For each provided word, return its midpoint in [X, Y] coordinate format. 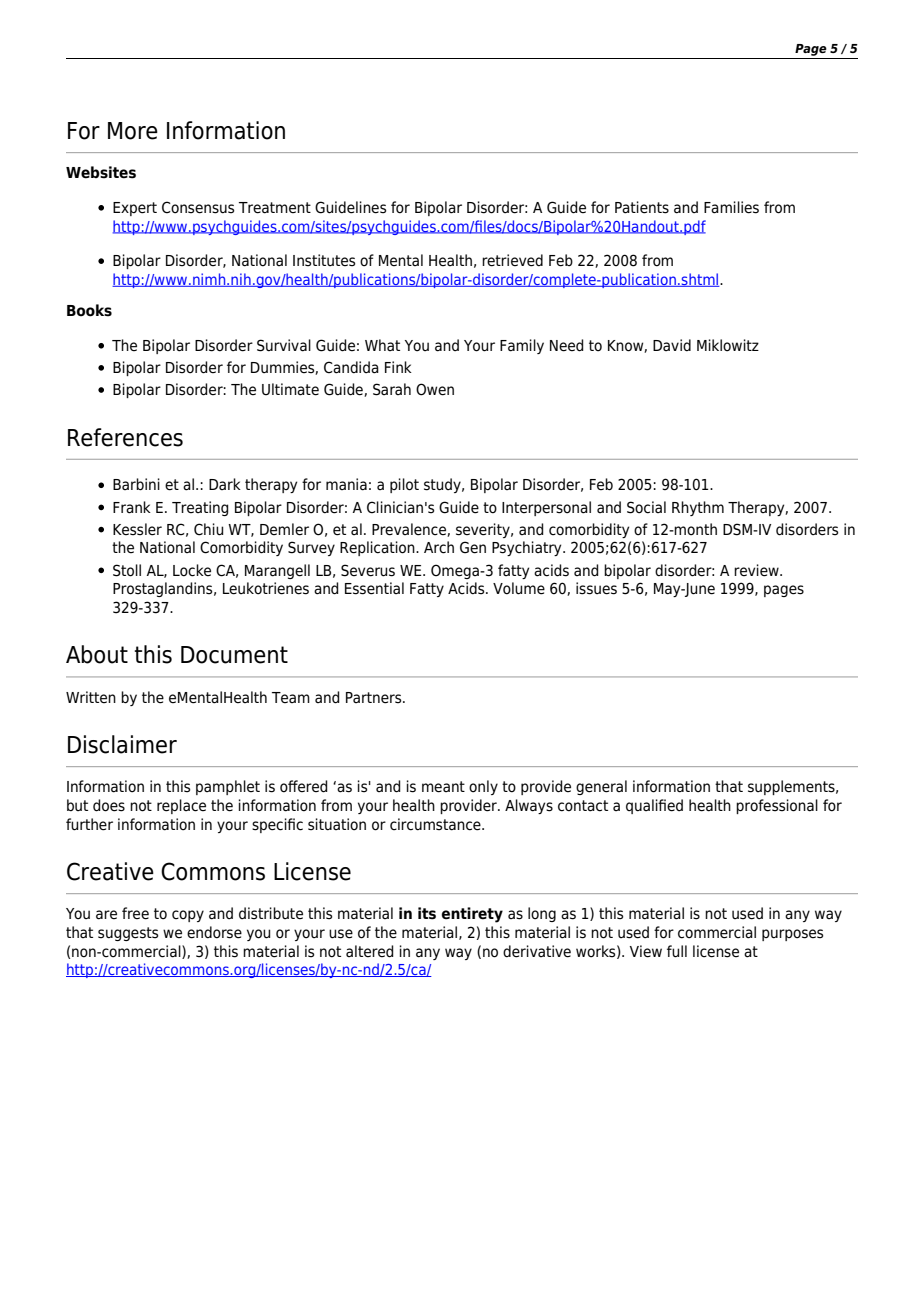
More [133, 131]
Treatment [275, 208]
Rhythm [698, 508]
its [427, 913]
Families [731, 207]
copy [188, 916]
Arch [439, 547]
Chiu [208, 529]
